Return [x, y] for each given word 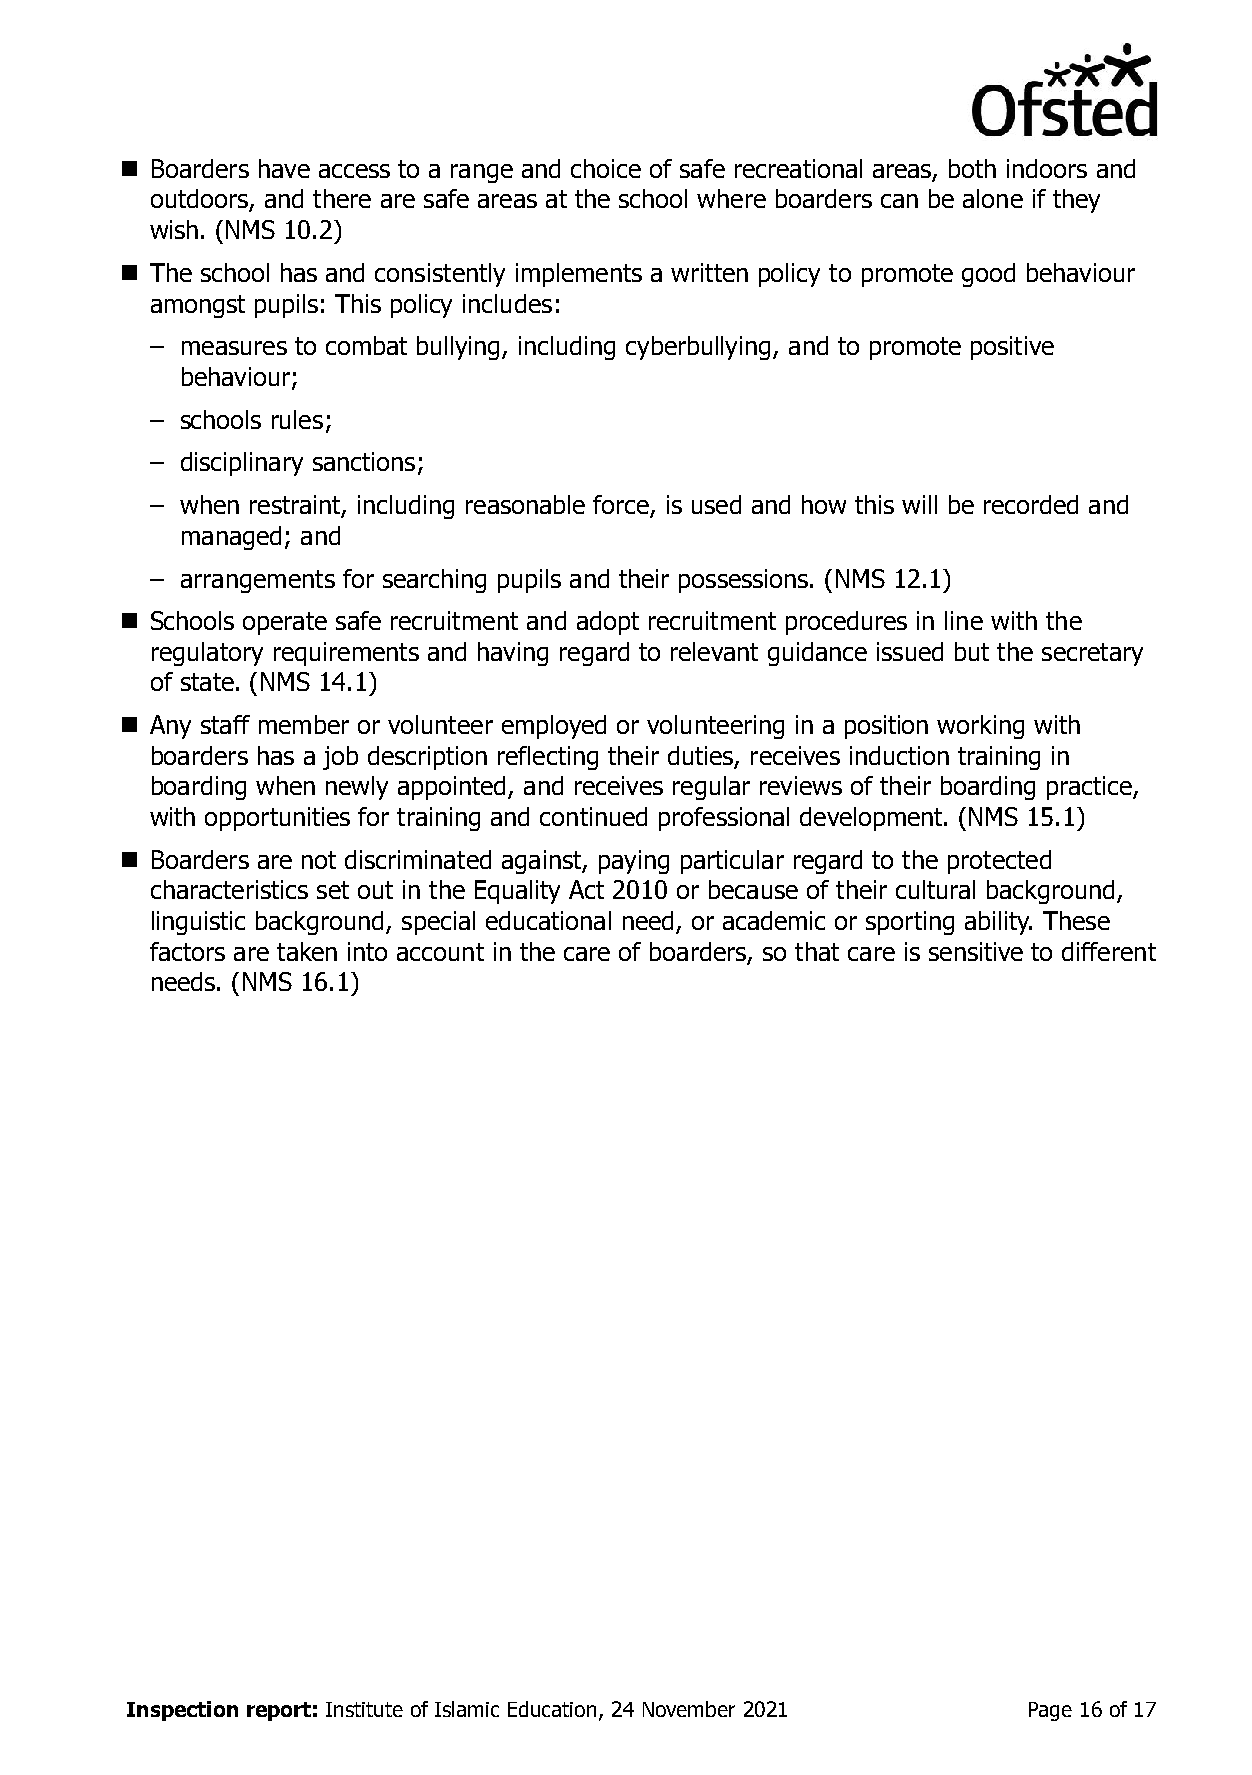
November [689, 1709]
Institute [364, 1709]
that [817, 951]
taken [307, 951]
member [304, 724]
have [284, 168]
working [980, 727]
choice [606, 168]
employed [554, 727]
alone [993, 198]
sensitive [976, 951]
